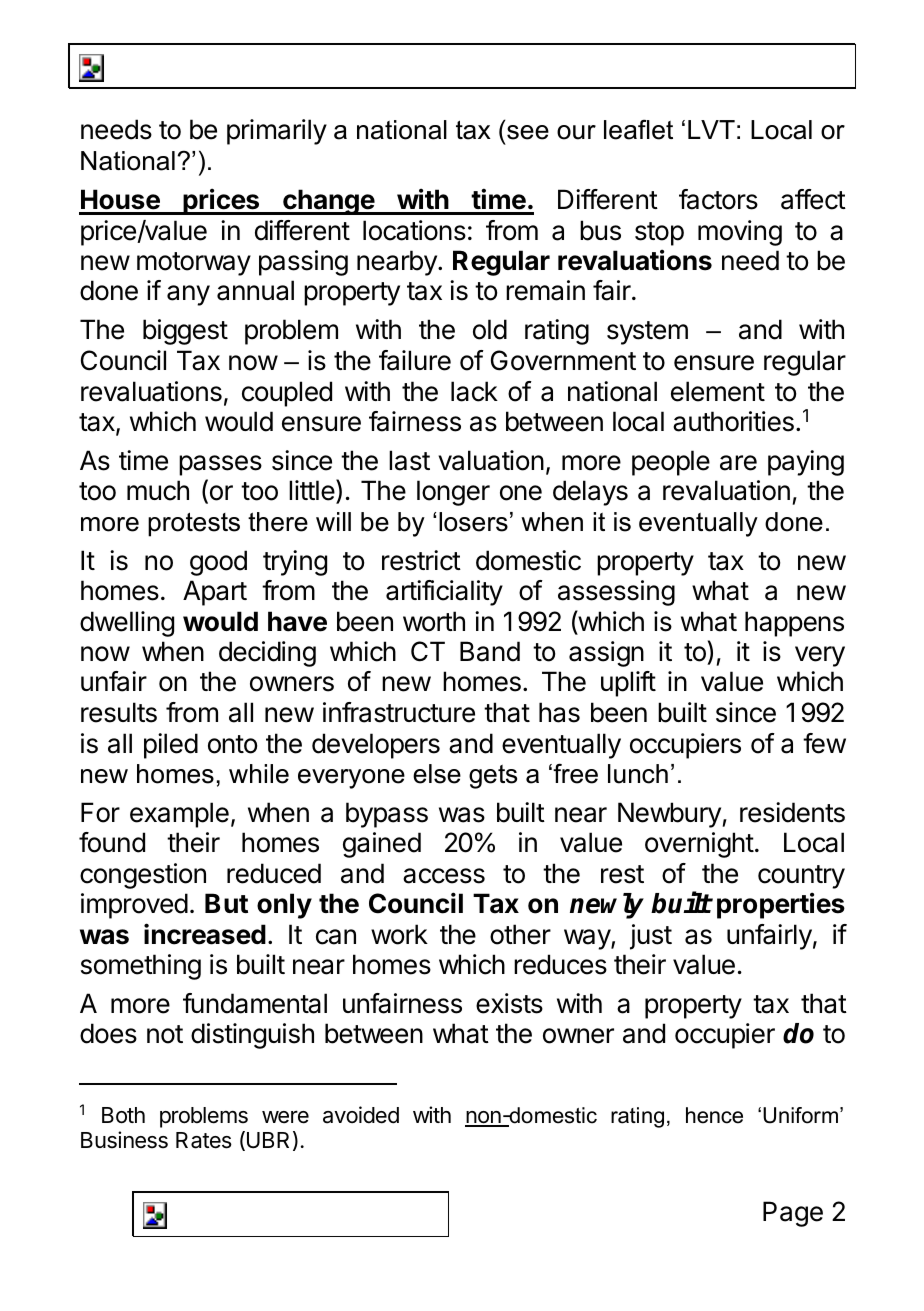  Describe the element at coordinates (361, 1115) in the screenshot. I see `avoided` at that location.
